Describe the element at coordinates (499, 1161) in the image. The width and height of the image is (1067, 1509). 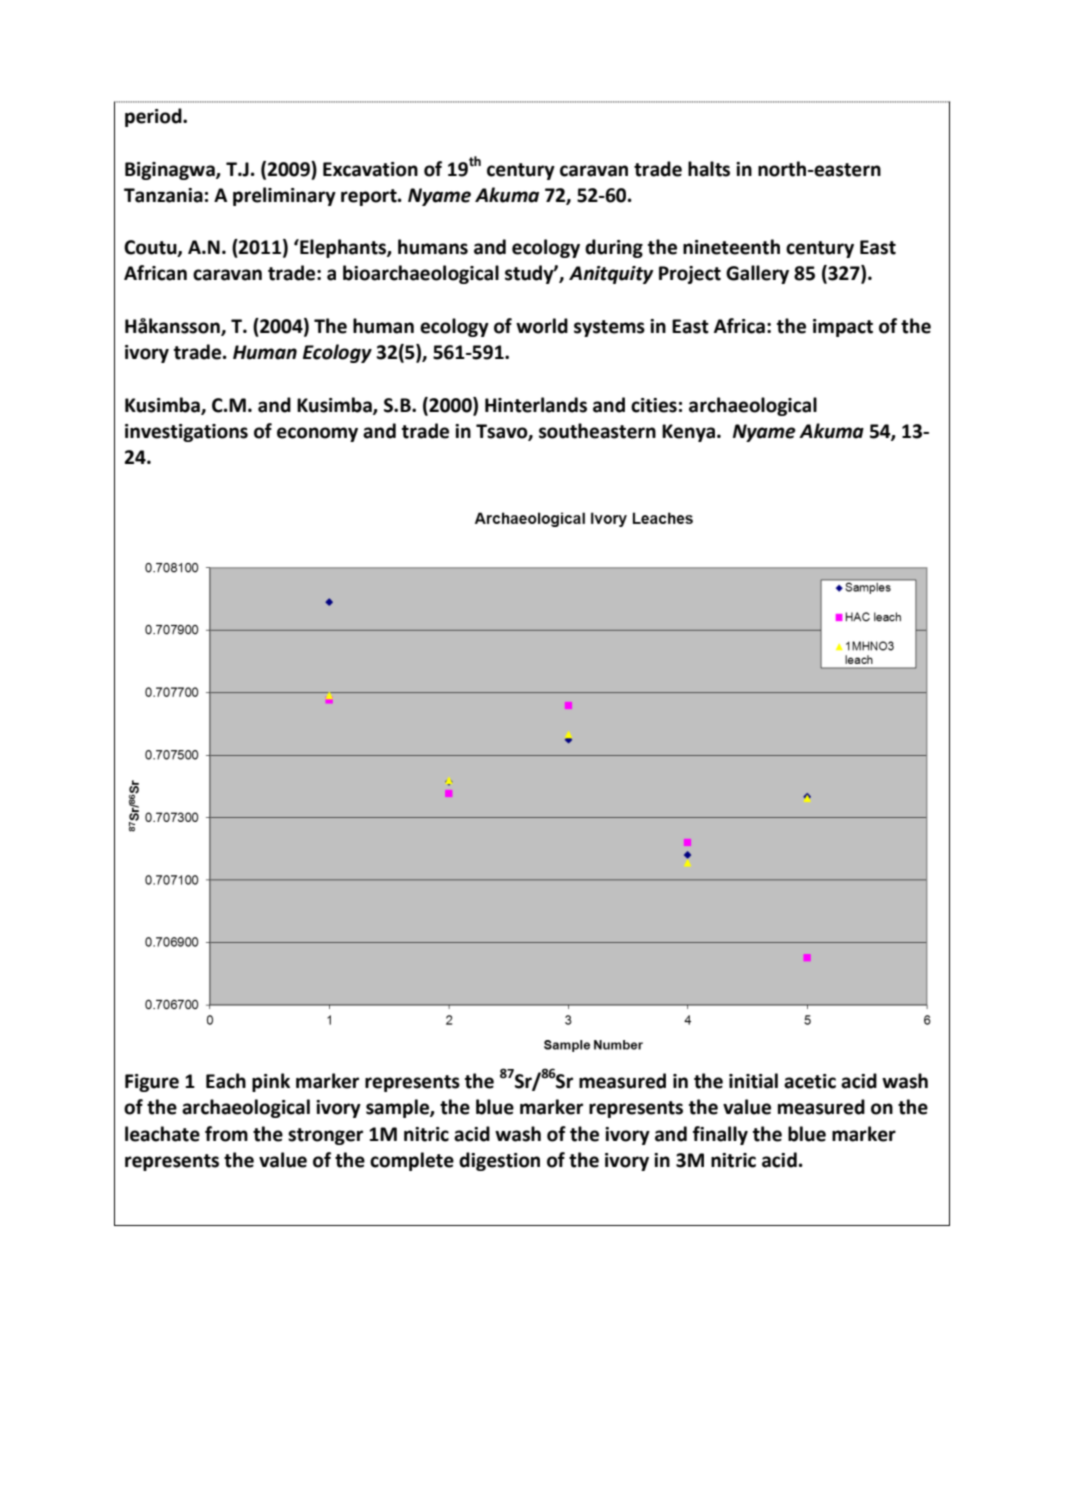
I see `digestion` at that location.
